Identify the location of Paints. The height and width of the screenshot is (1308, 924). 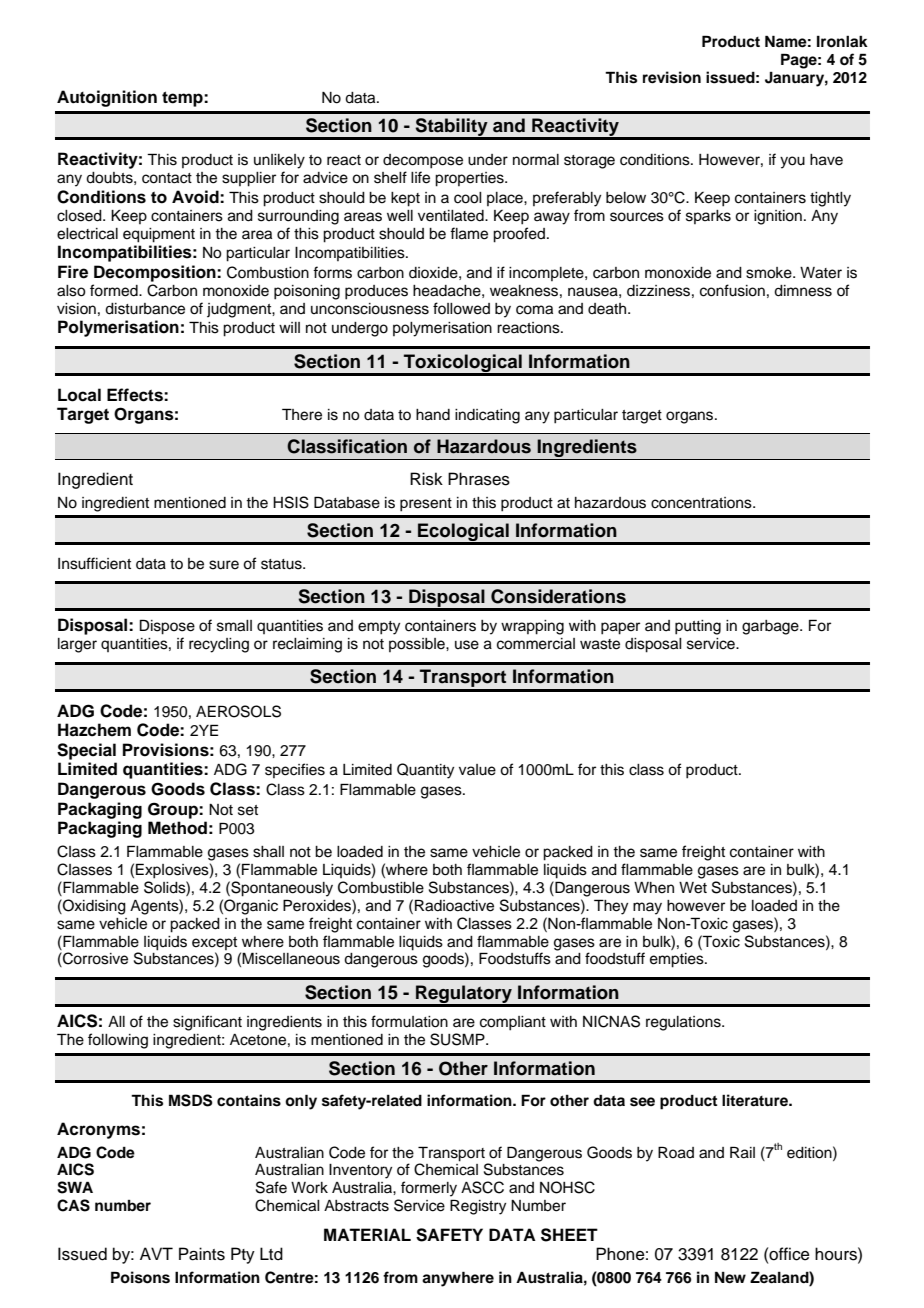
(202, 1254).
